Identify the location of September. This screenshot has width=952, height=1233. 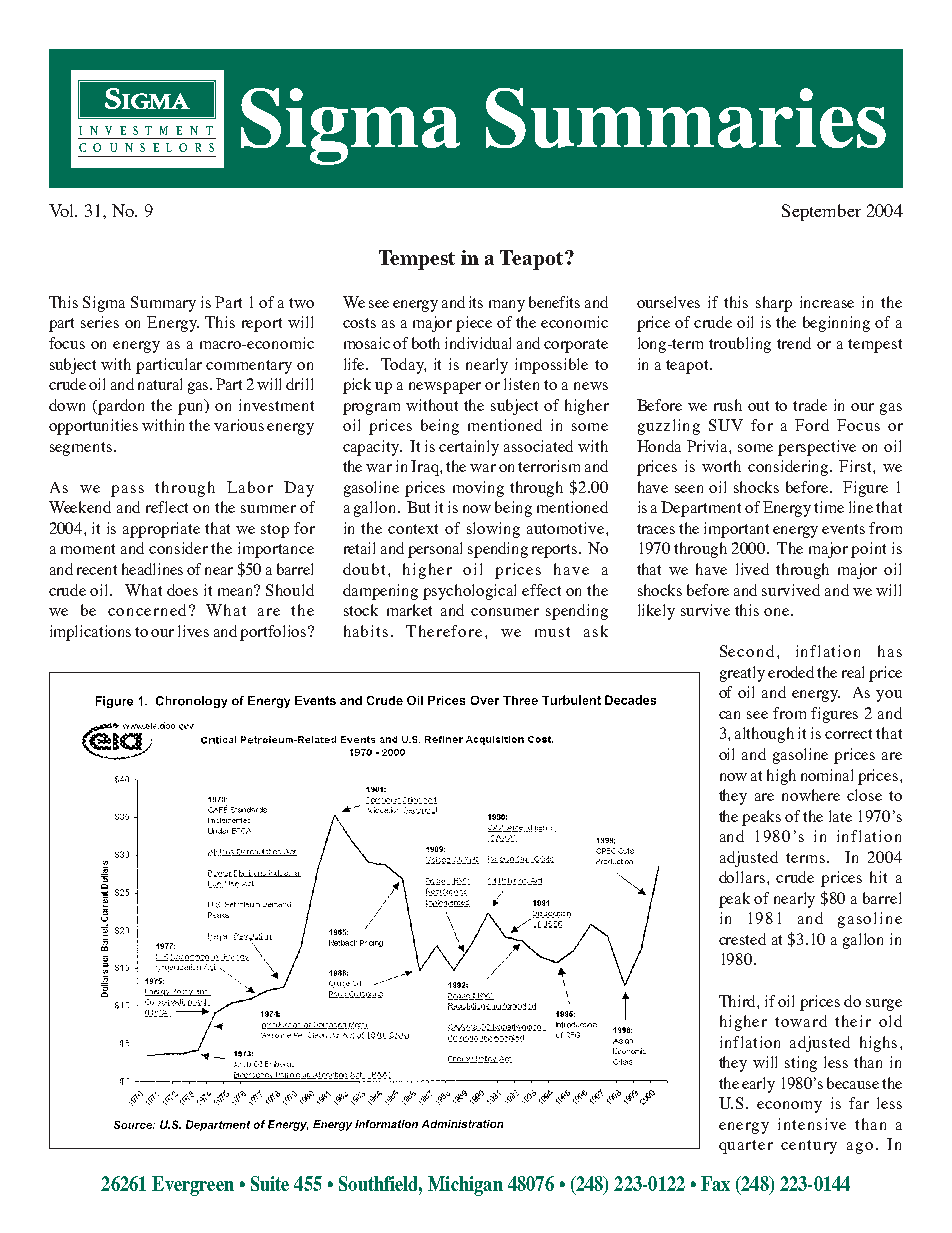
(821, 212).
